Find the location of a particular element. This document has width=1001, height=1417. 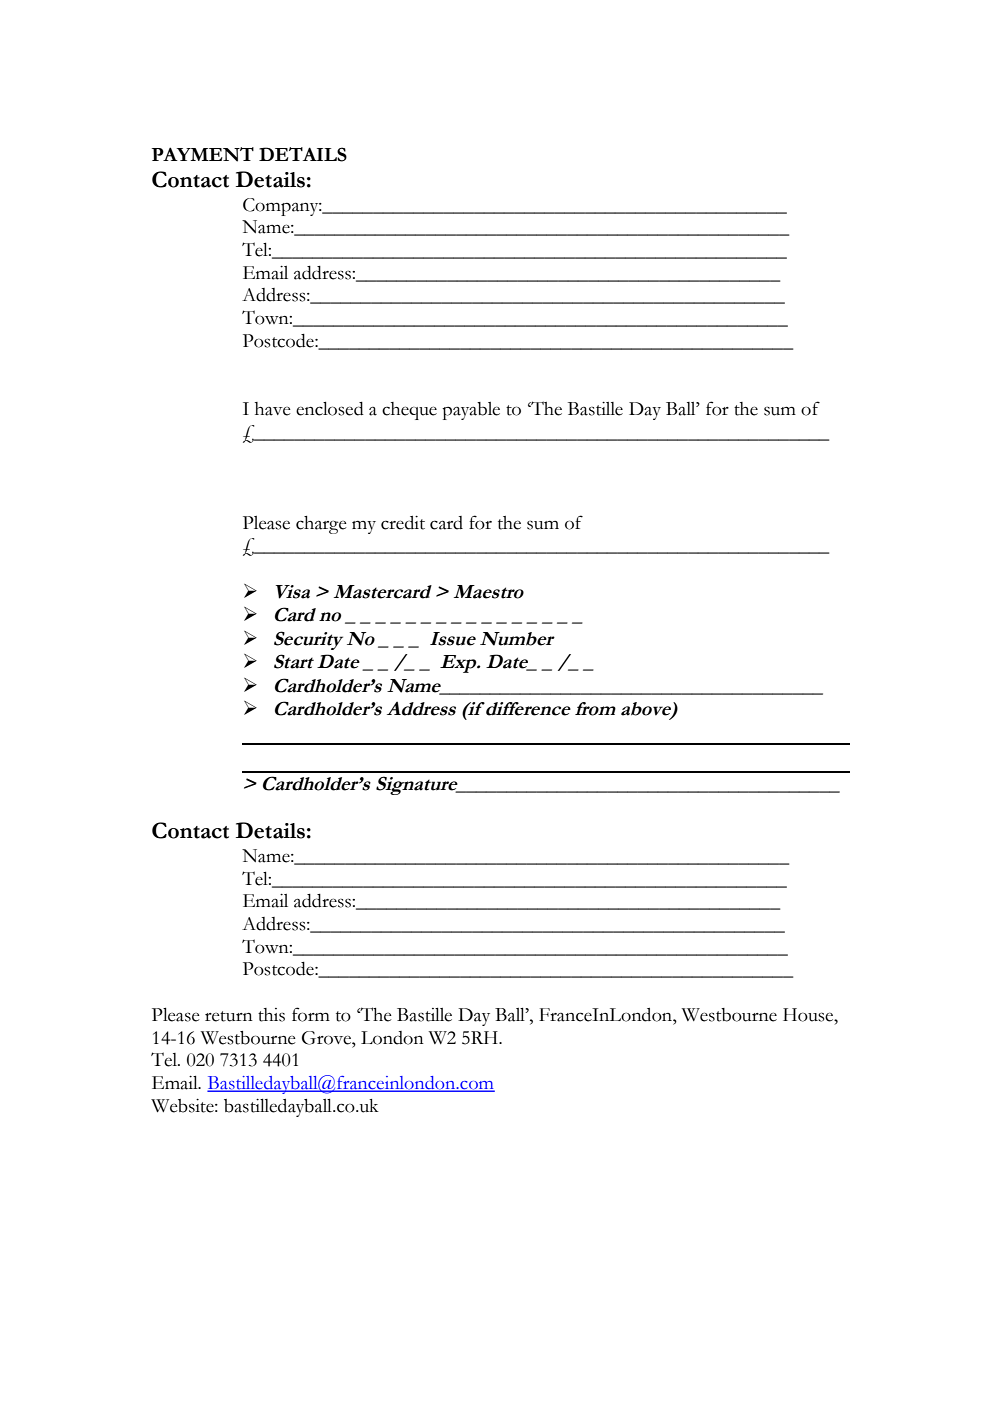

return is located at coordinates (229, 1016).
